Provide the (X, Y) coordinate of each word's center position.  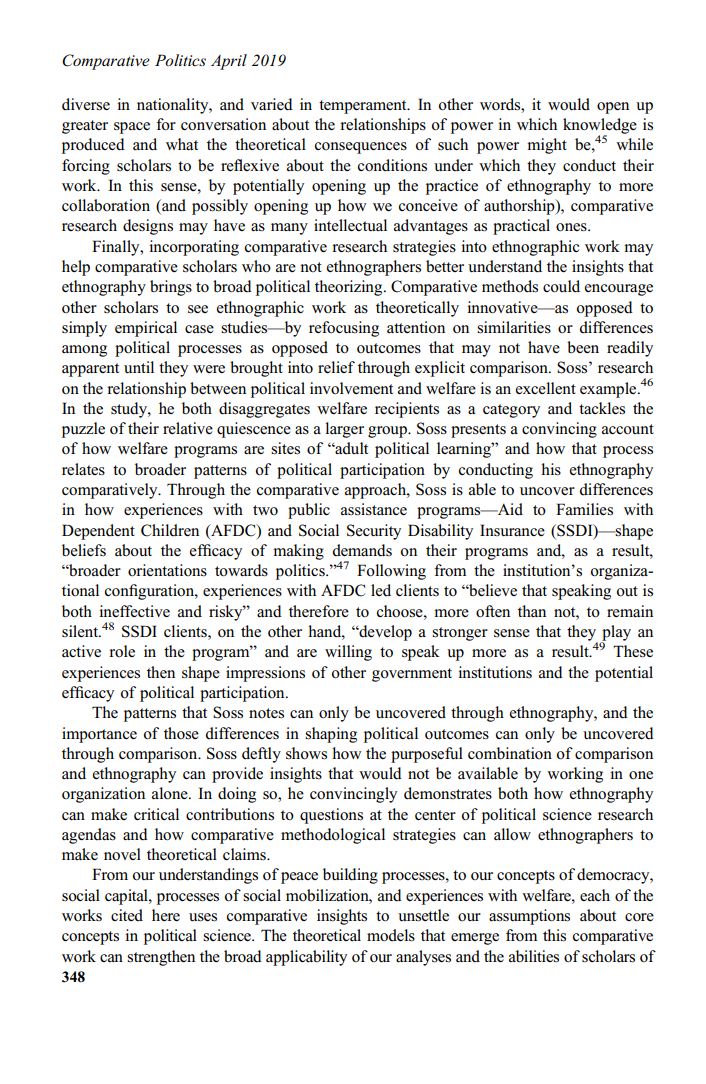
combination (510, 753)
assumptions (529, 917)
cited (127, 915)
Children (170, 530)
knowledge (600, 127)
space (132, 128)
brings (171, 288)
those (181, 733)
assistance (374, 509)
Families (584, 509)
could (561, 286)
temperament (364, 107)
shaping (331, 735)
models (391, 935)
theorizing (350, 288)
